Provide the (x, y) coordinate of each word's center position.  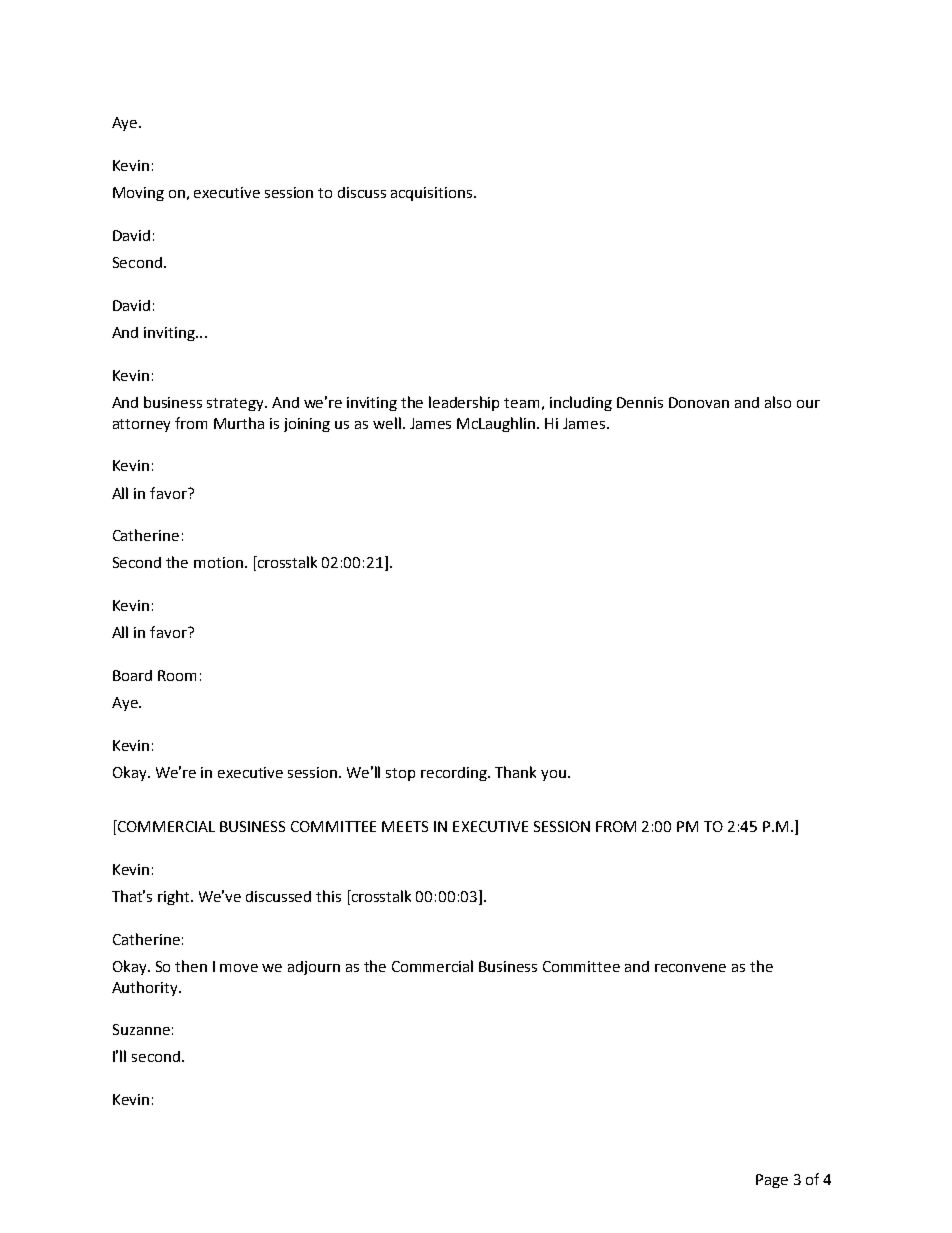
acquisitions (433, 194)
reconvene (690, 968)
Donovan (699, 402)
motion (218, 562)
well (388, 423)
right (175, 897)
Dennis (640, 402)
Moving (138, 194)
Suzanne (141, 1029)
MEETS (405, 826)
